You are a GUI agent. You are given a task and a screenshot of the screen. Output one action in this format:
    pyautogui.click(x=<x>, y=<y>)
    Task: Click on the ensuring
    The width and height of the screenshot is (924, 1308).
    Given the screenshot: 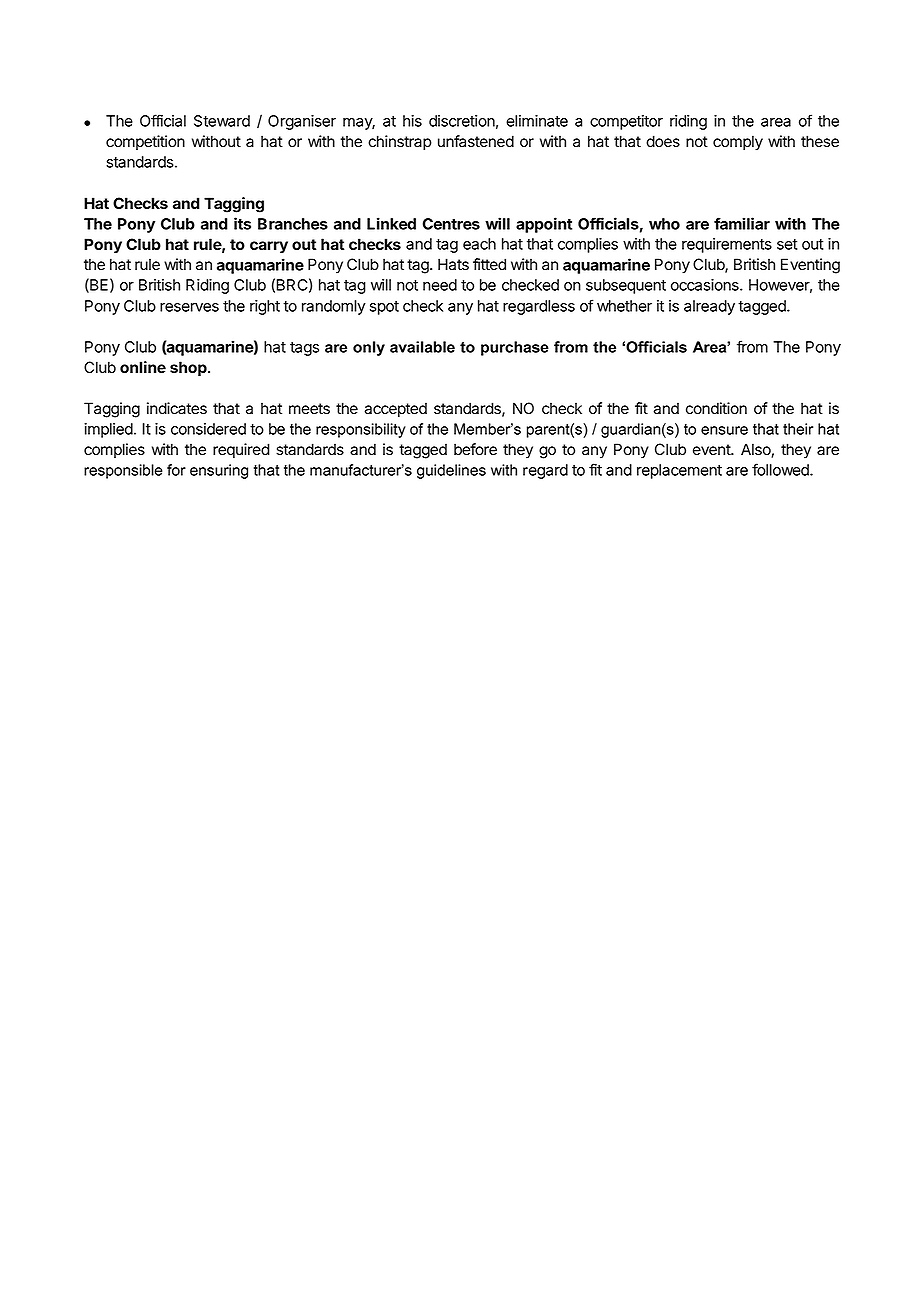 What is the action you would take?
    pyautogui.click(x=219, y=471)
